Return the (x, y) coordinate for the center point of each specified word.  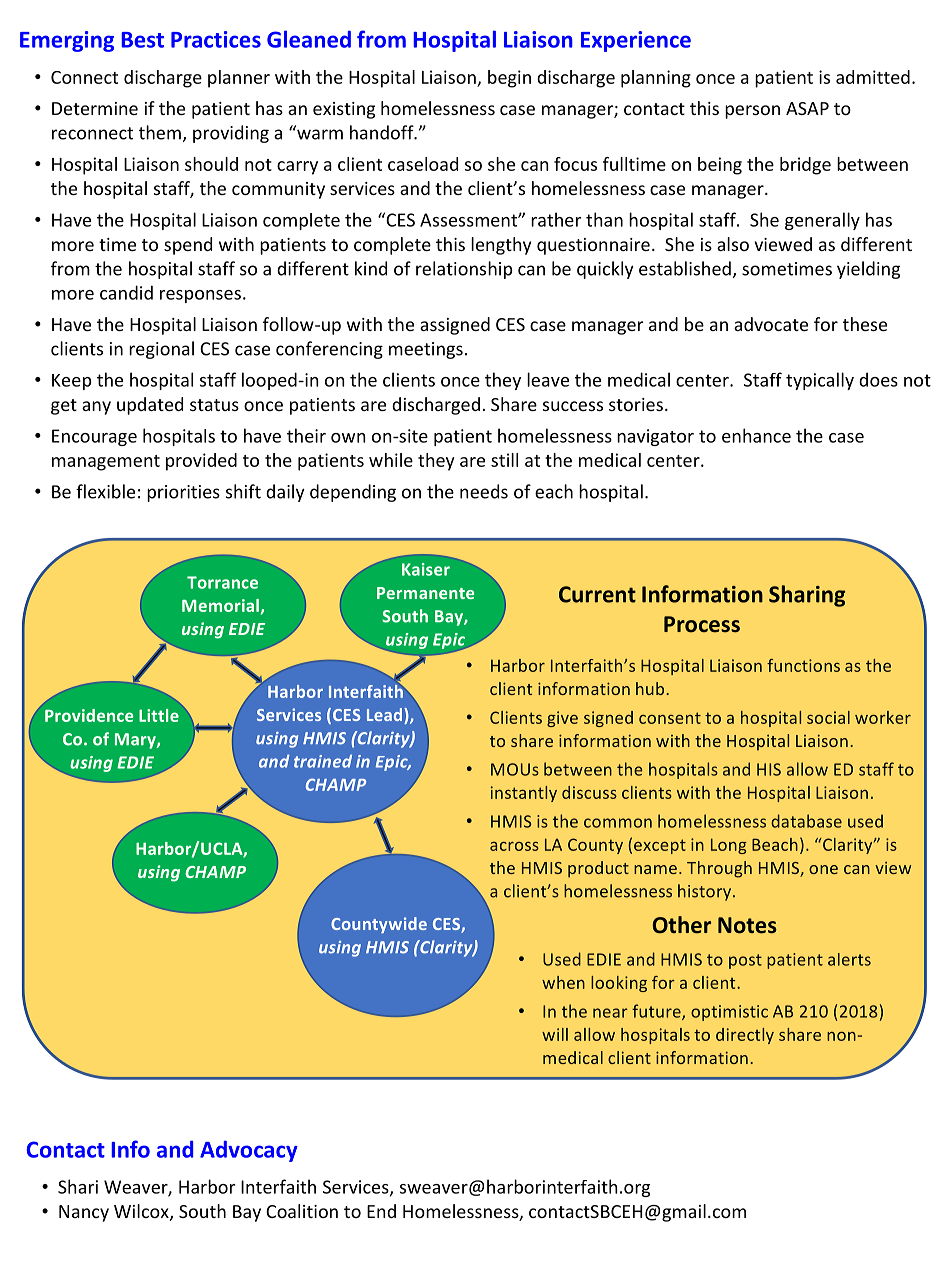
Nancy (84, 1213)
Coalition (302, 1211)
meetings (426, 350)
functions (803, 665)
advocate (771, 324)
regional (161, 350)
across (514, 846)
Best (142, 40)
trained (323, 761)
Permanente (425, 593)
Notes (747, 925)
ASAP (807, 108)
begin (509, 79)
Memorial (220, 605)
